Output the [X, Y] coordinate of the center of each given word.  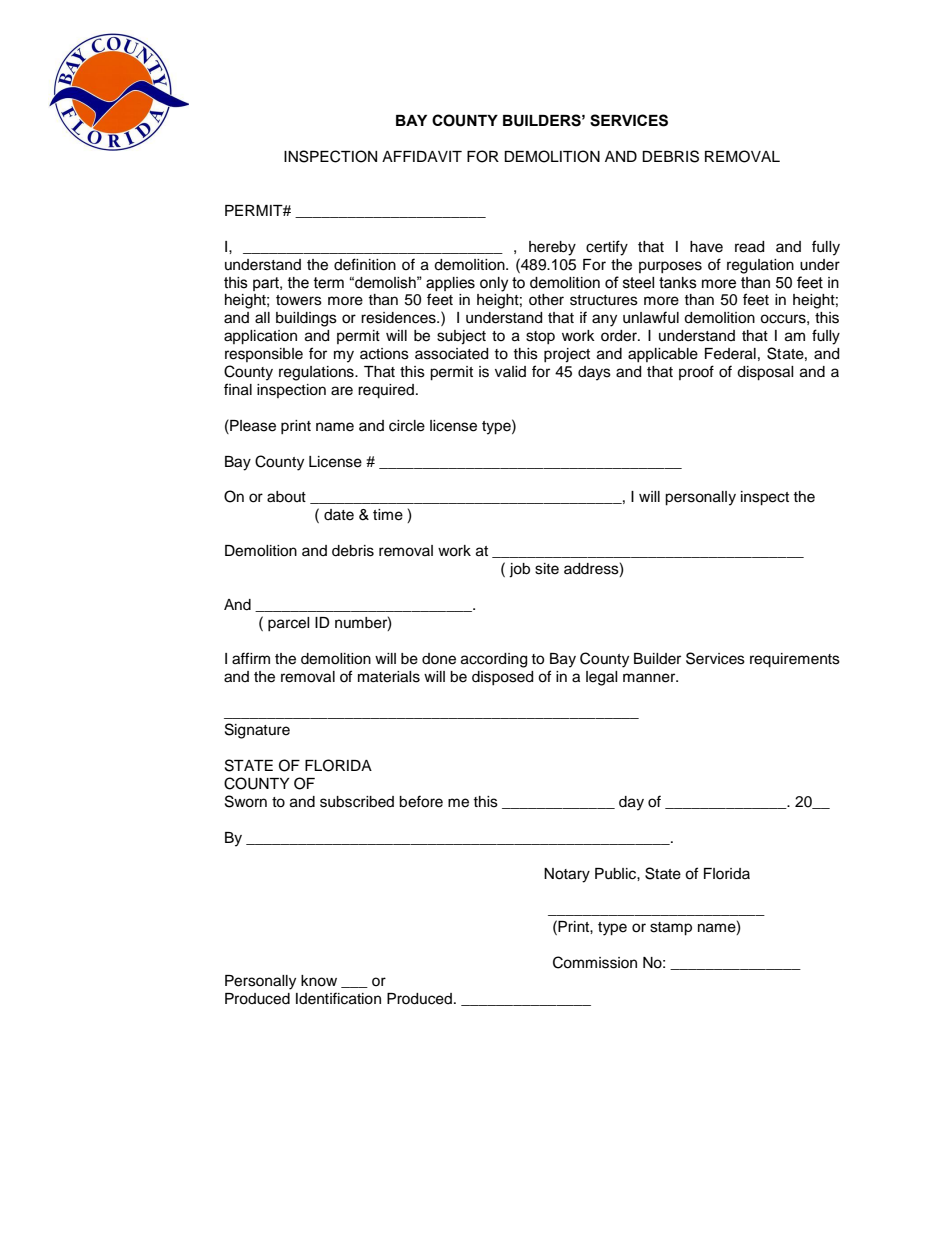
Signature [257, 731]
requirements [795, 660]
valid [510, 371]
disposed [502, 678]
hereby [552, 248]
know [319, 981]
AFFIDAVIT [422, 156]
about [286, 497]
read [749, 247]
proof [696, 372]
